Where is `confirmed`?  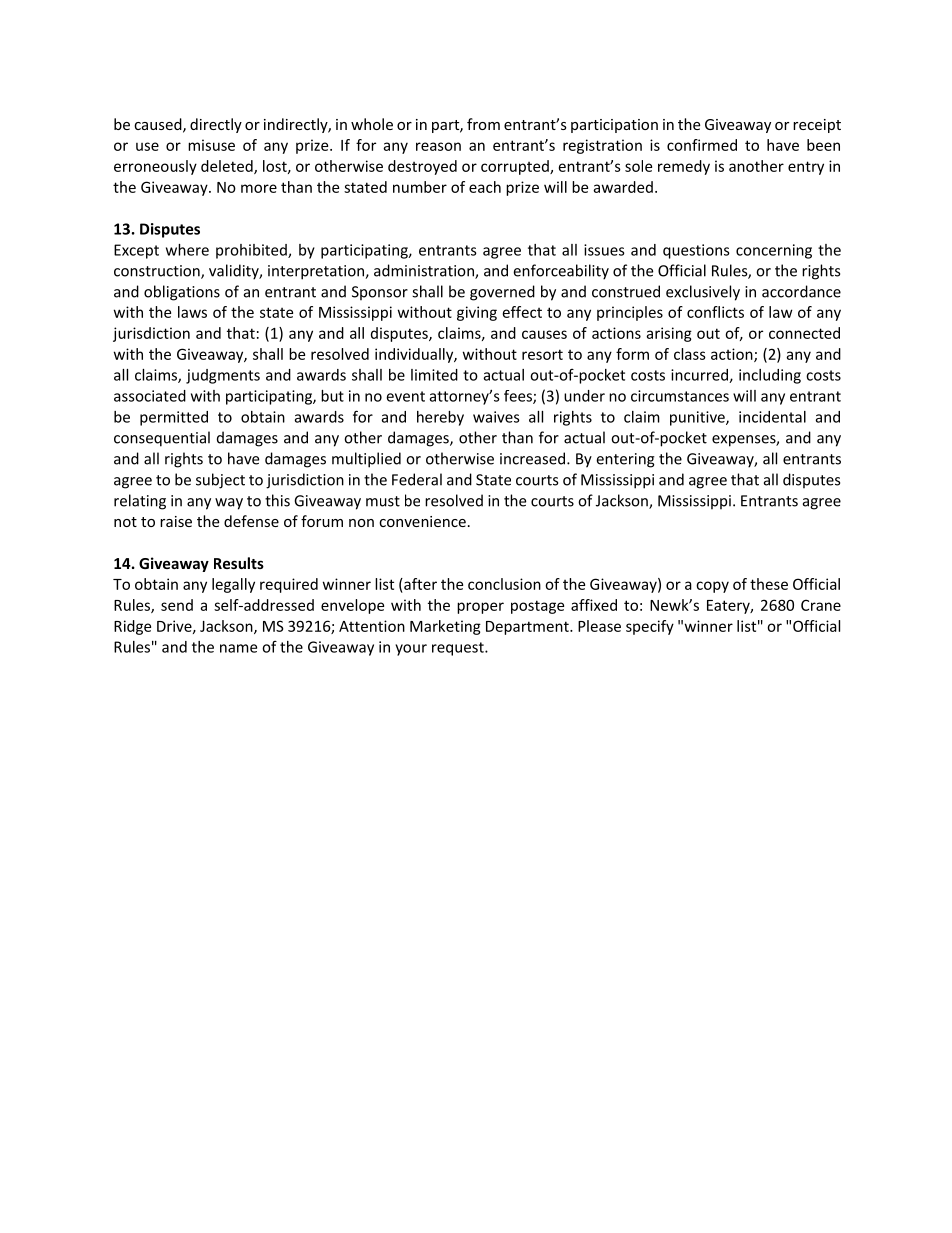 confirmed is located at coordinates (702, 145).
